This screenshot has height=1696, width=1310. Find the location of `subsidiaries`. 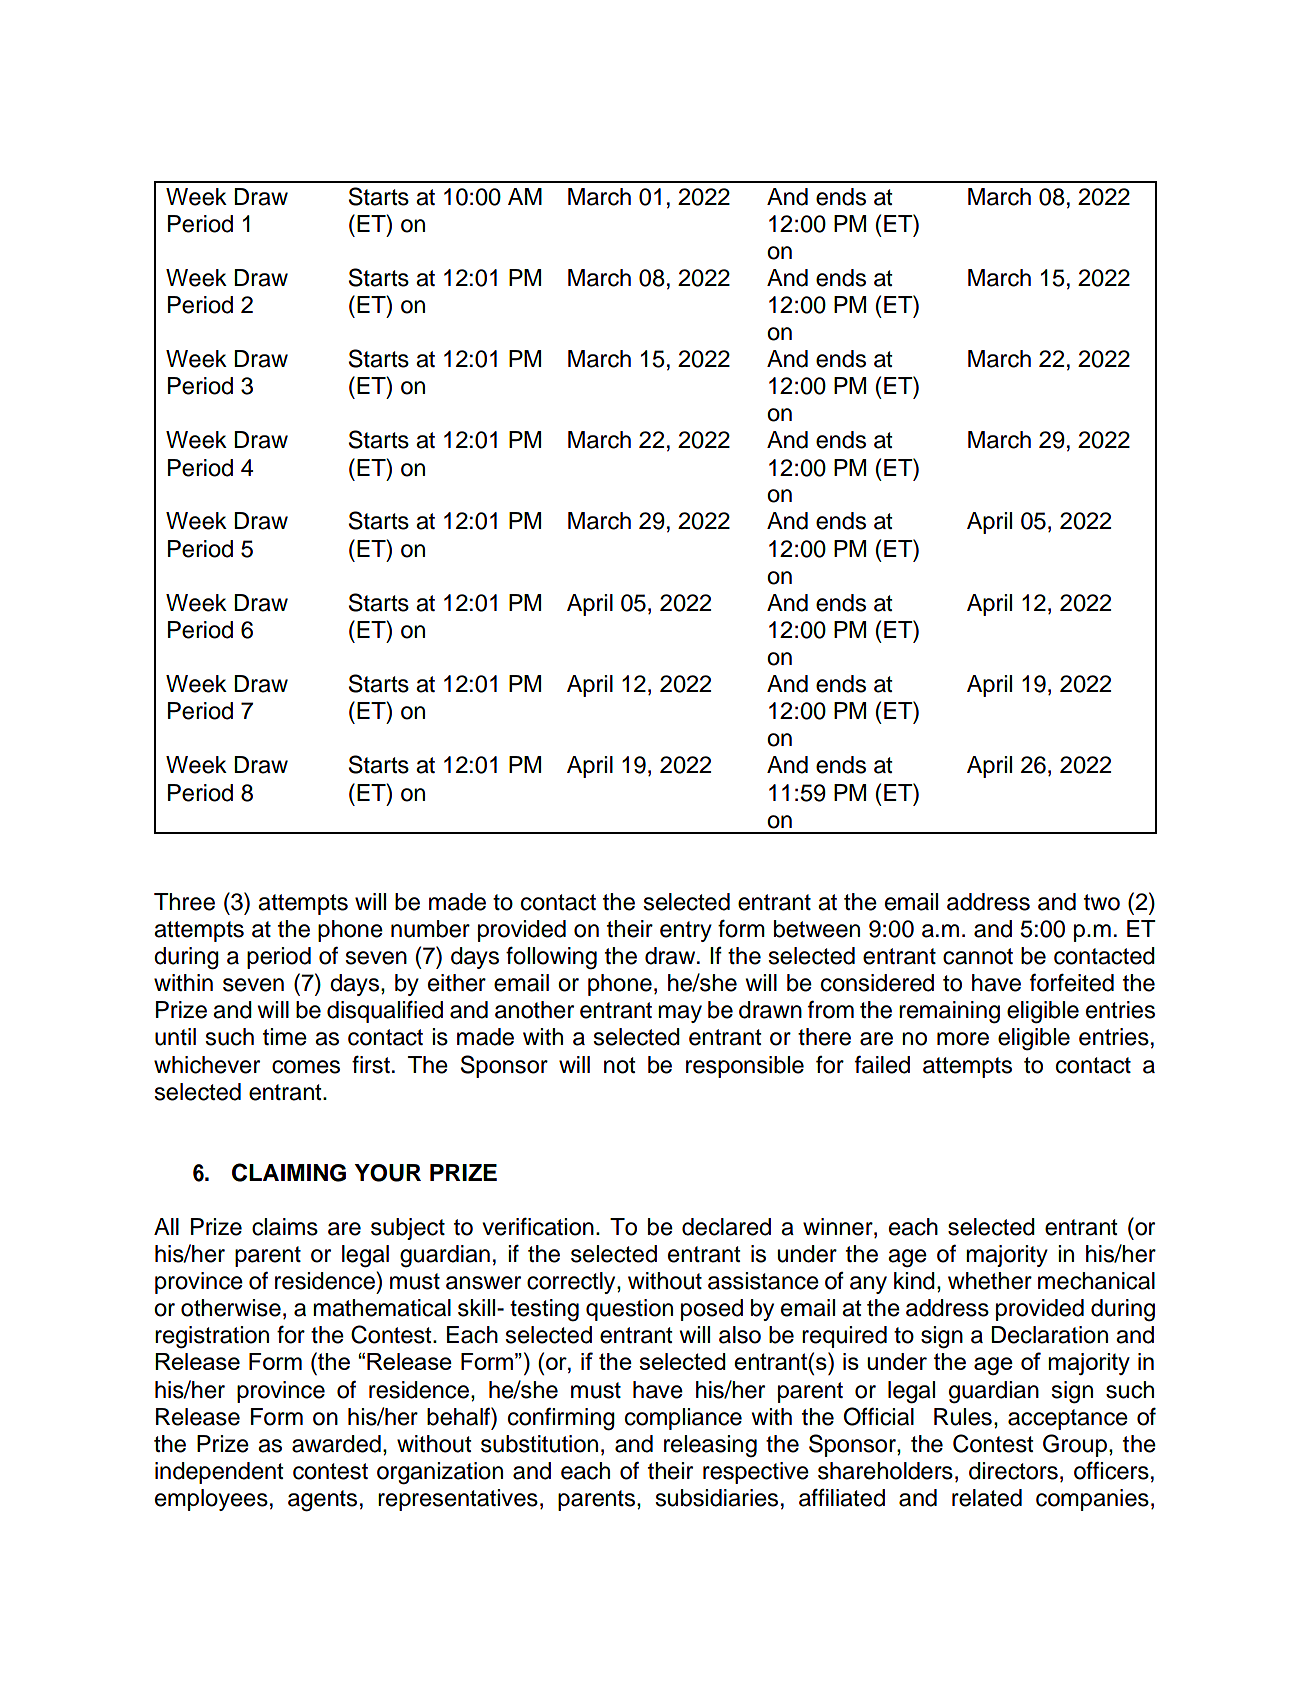

subsidiaries is located at coordinates (716, 1498).
